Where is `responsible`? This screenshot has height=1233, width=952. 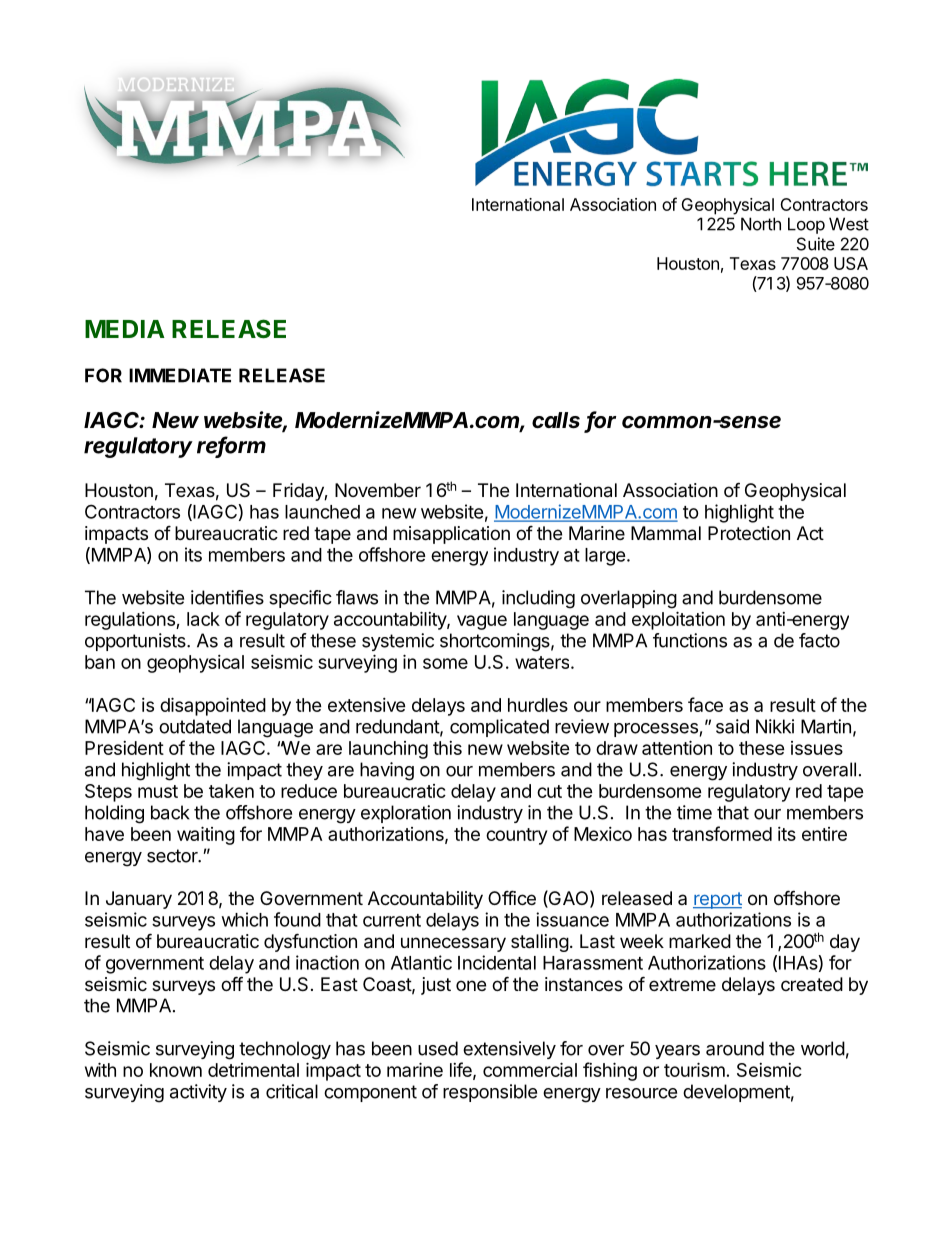
responsible is located at coordinates (490, 1093).
